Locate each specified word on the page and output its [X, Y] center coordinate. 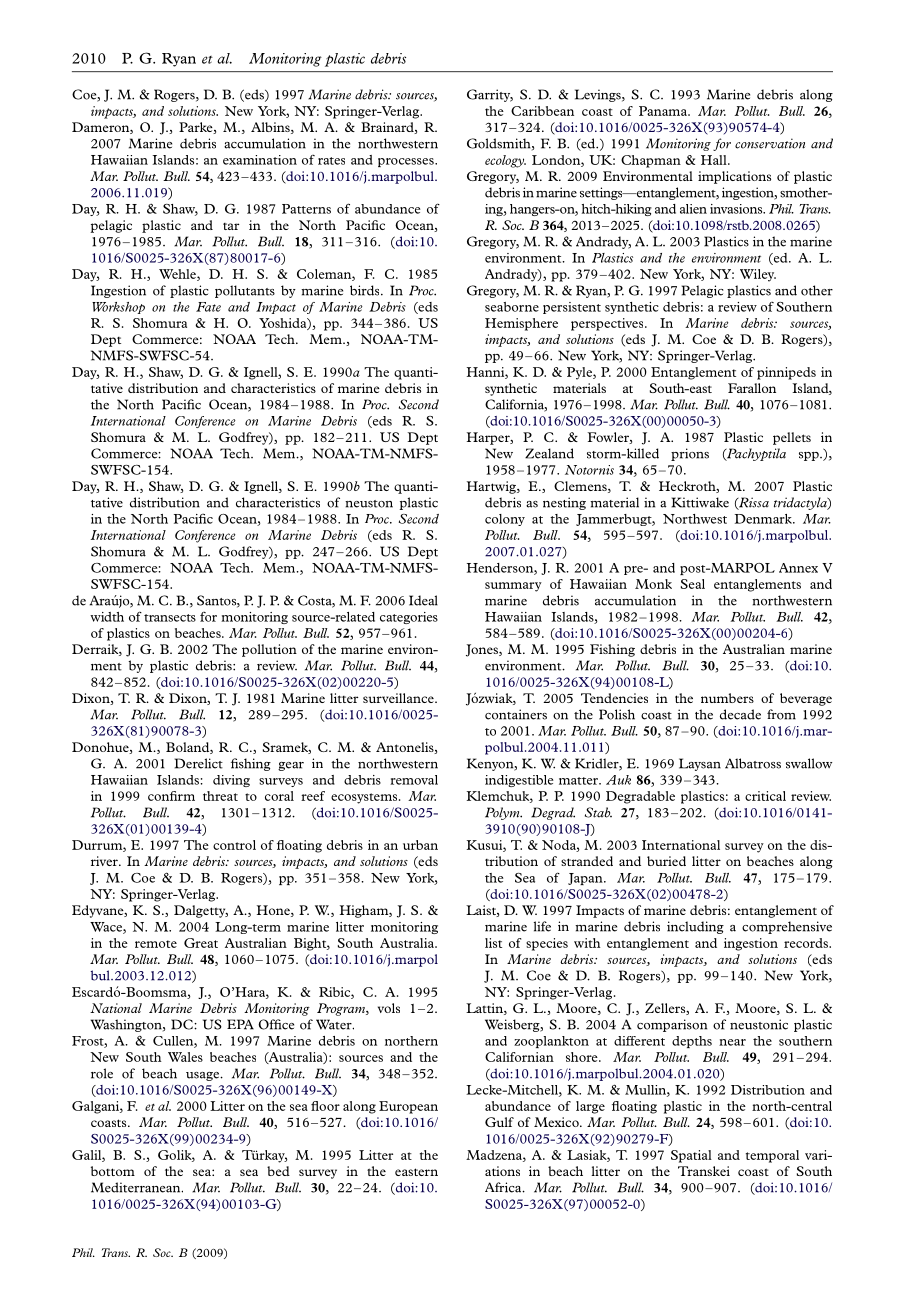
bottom [113, 1171]
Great [201, 943]
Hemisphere [521, 324]
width [107, 617]
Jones [483, 650]
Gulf [499, 1122]
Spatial [691, 1156]
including [695, 927]
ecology [505, 161]
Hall [715, 160]
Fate [208, 307]
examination [260, 160]
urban [420, 845]
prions [690, 454]
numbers [727, 698]
